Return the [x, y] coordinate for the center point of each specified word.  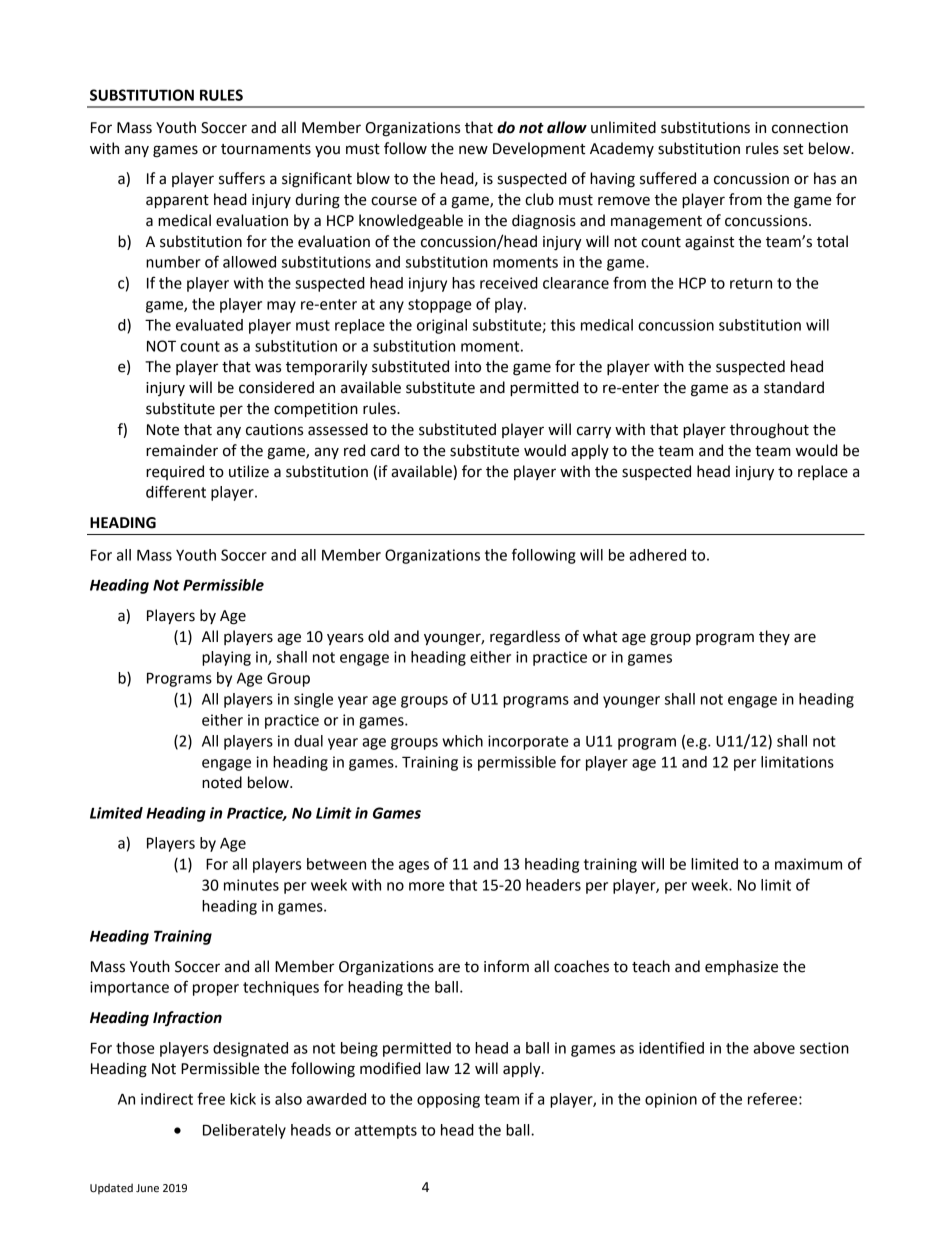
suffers [242, 178]
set [793, 149]
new [473, 150]
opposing [448, 1100]
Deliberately [244, 1131]
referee [774, 1098]
